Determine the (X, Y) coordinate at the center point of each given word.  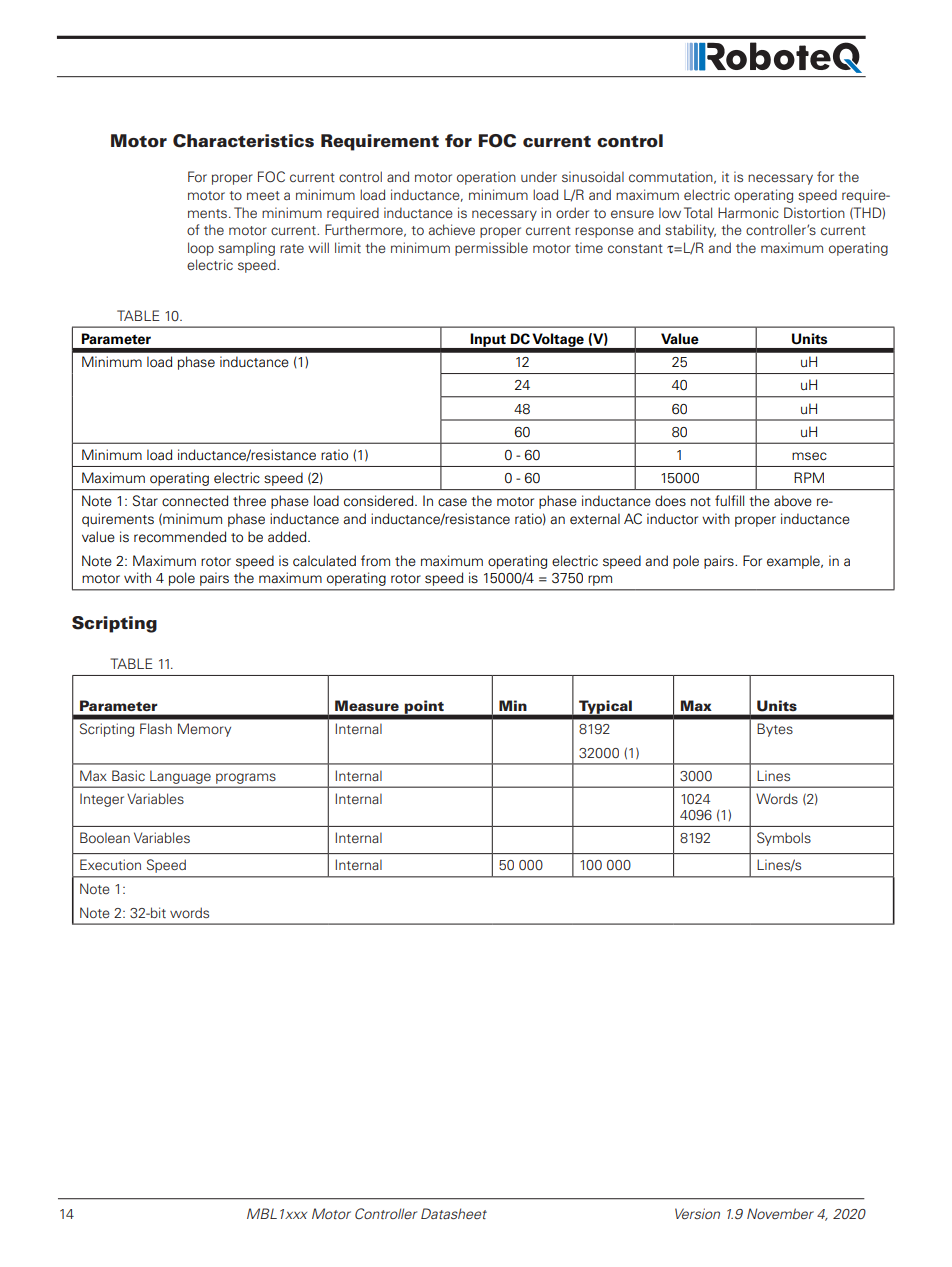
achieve (452, 229)
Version (697, 1213)
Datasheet (454, 1213)
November (780, 1213)
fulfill (729, 500)
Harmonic (748, 212)
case (452, 502)
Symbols (784, 839)
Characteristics (243, 141)
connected (195, 501)
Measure (367, 706)
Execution (110, 864)
